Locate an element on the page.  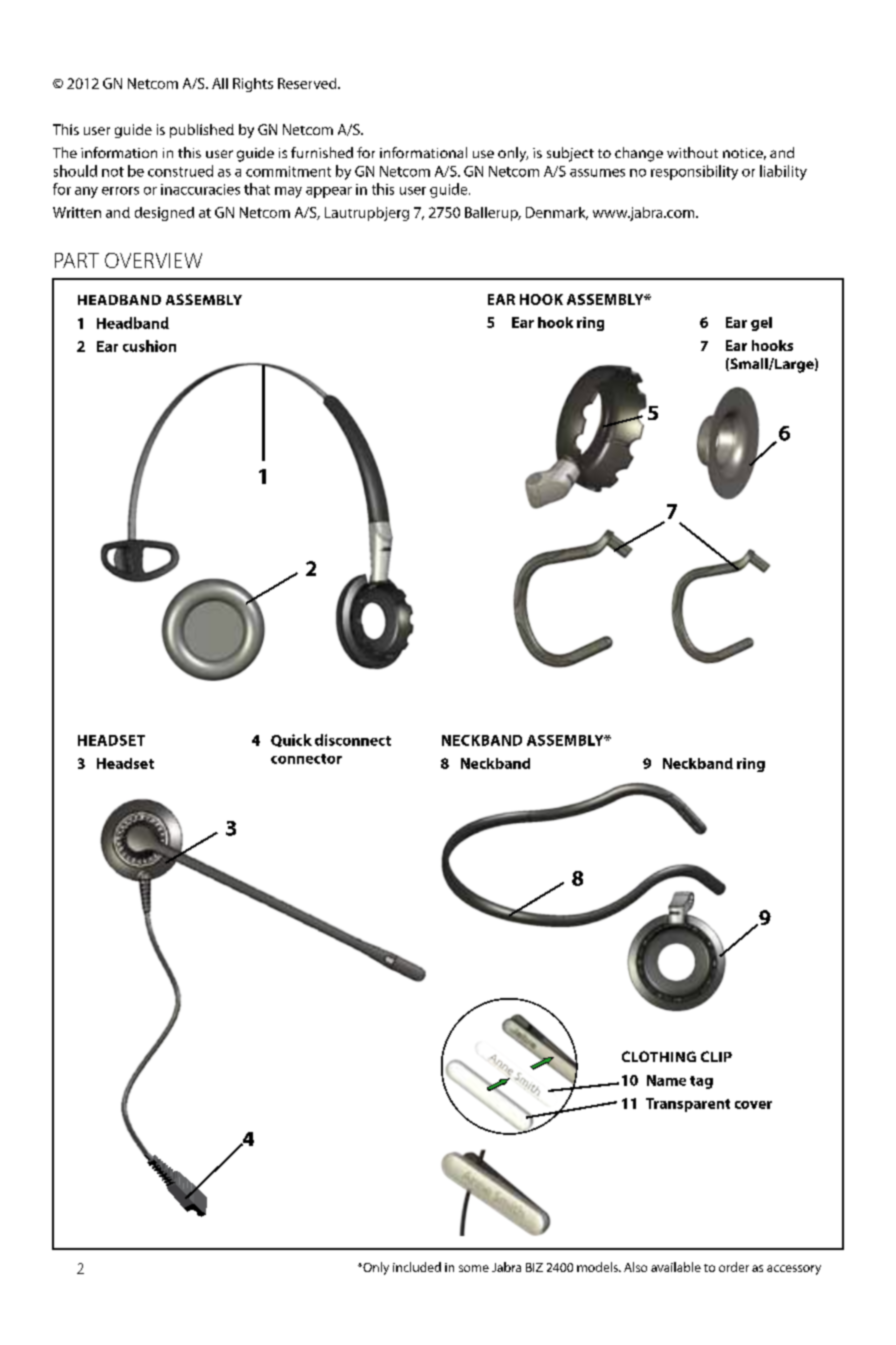
gel is located at coordinates (761, 324).
